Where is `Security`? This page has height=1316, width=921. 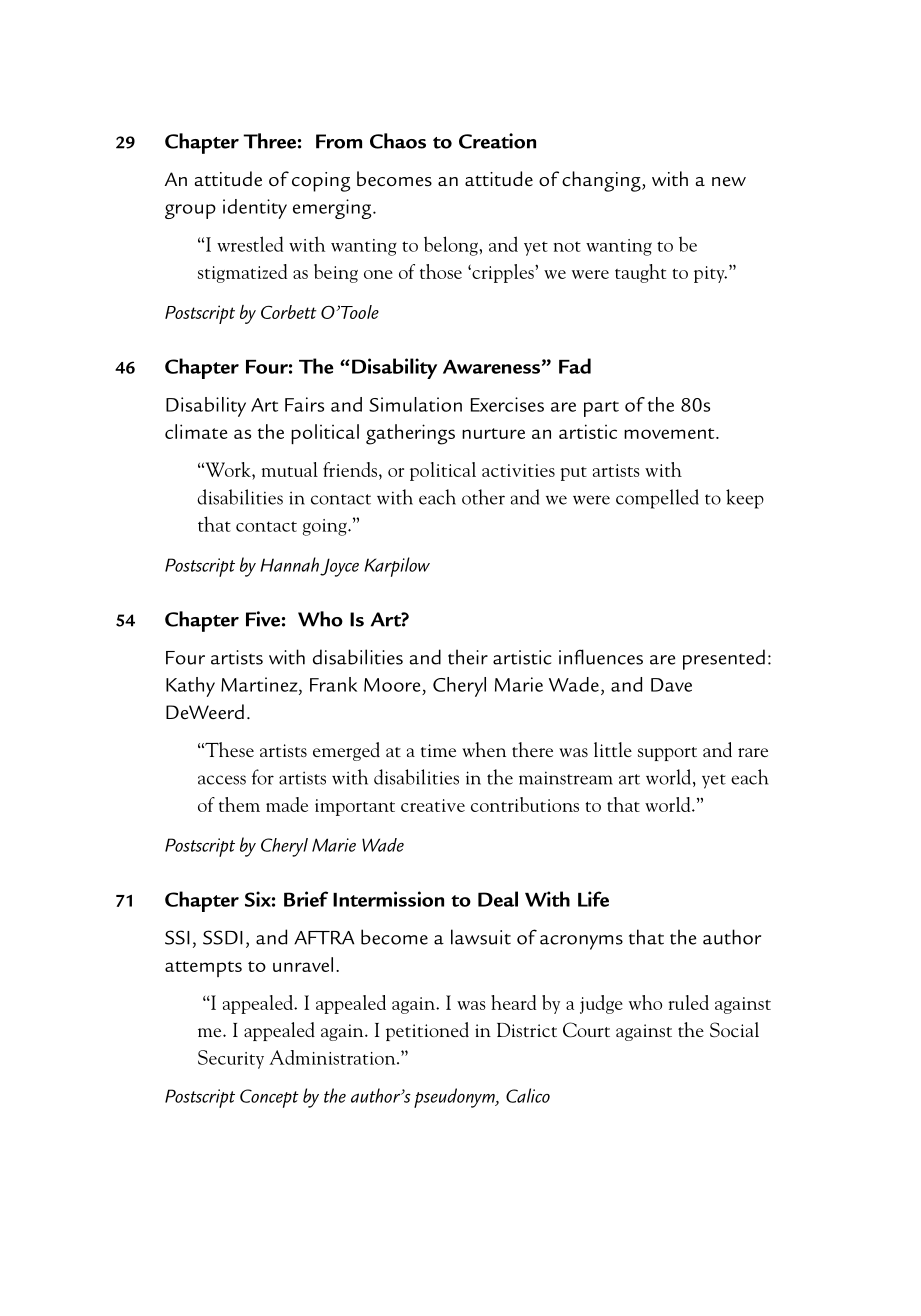 Security is located at coordinates (231, 1059).
